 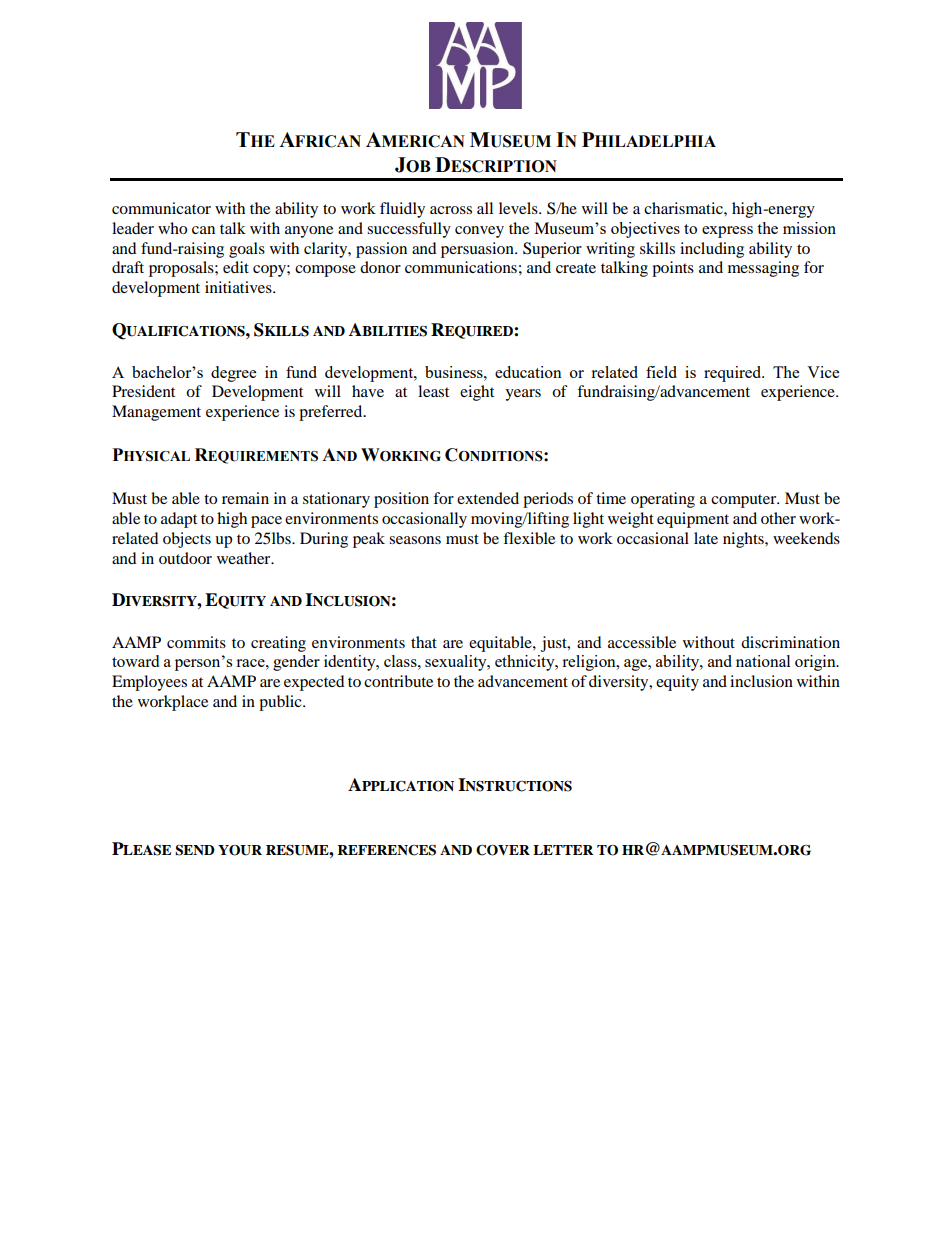 What do you see at coordinates (503, 850) in the page?
I see `COVER` at bounding box center [503, 850].
